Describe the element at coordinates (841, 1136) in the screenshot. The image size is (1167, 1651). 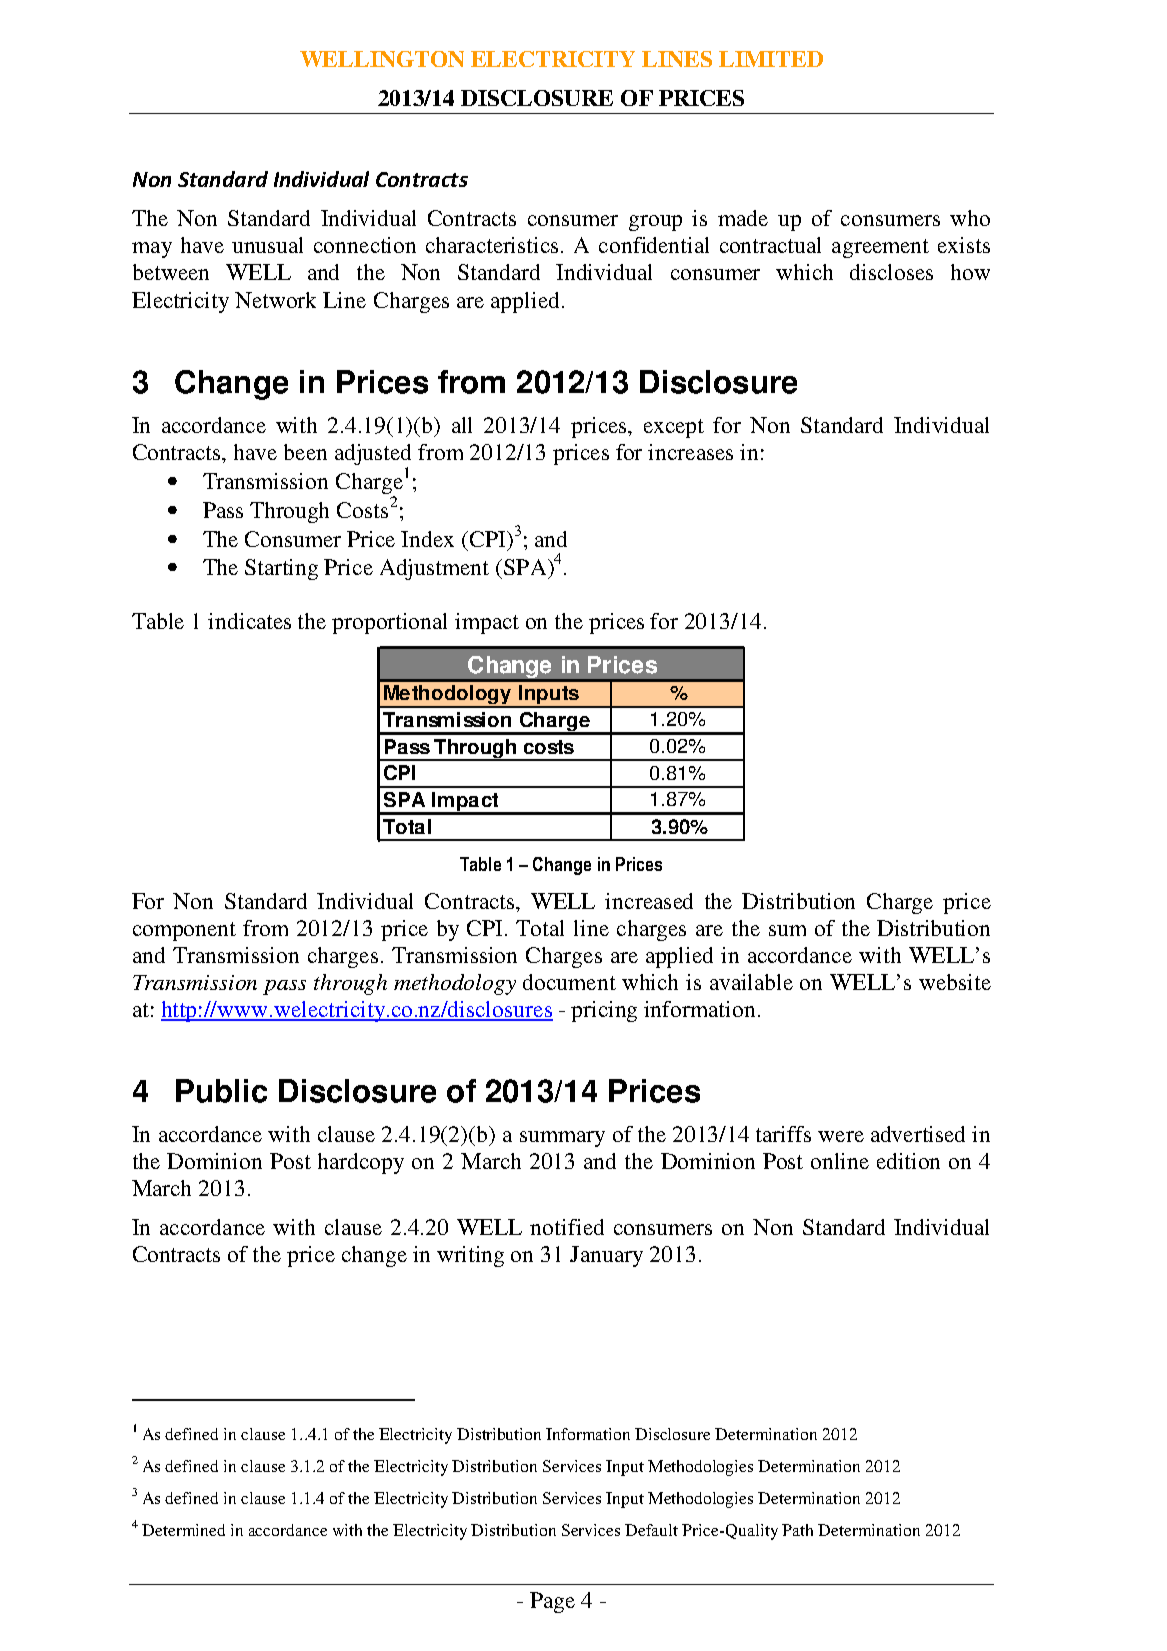
I see `were` at that location.
